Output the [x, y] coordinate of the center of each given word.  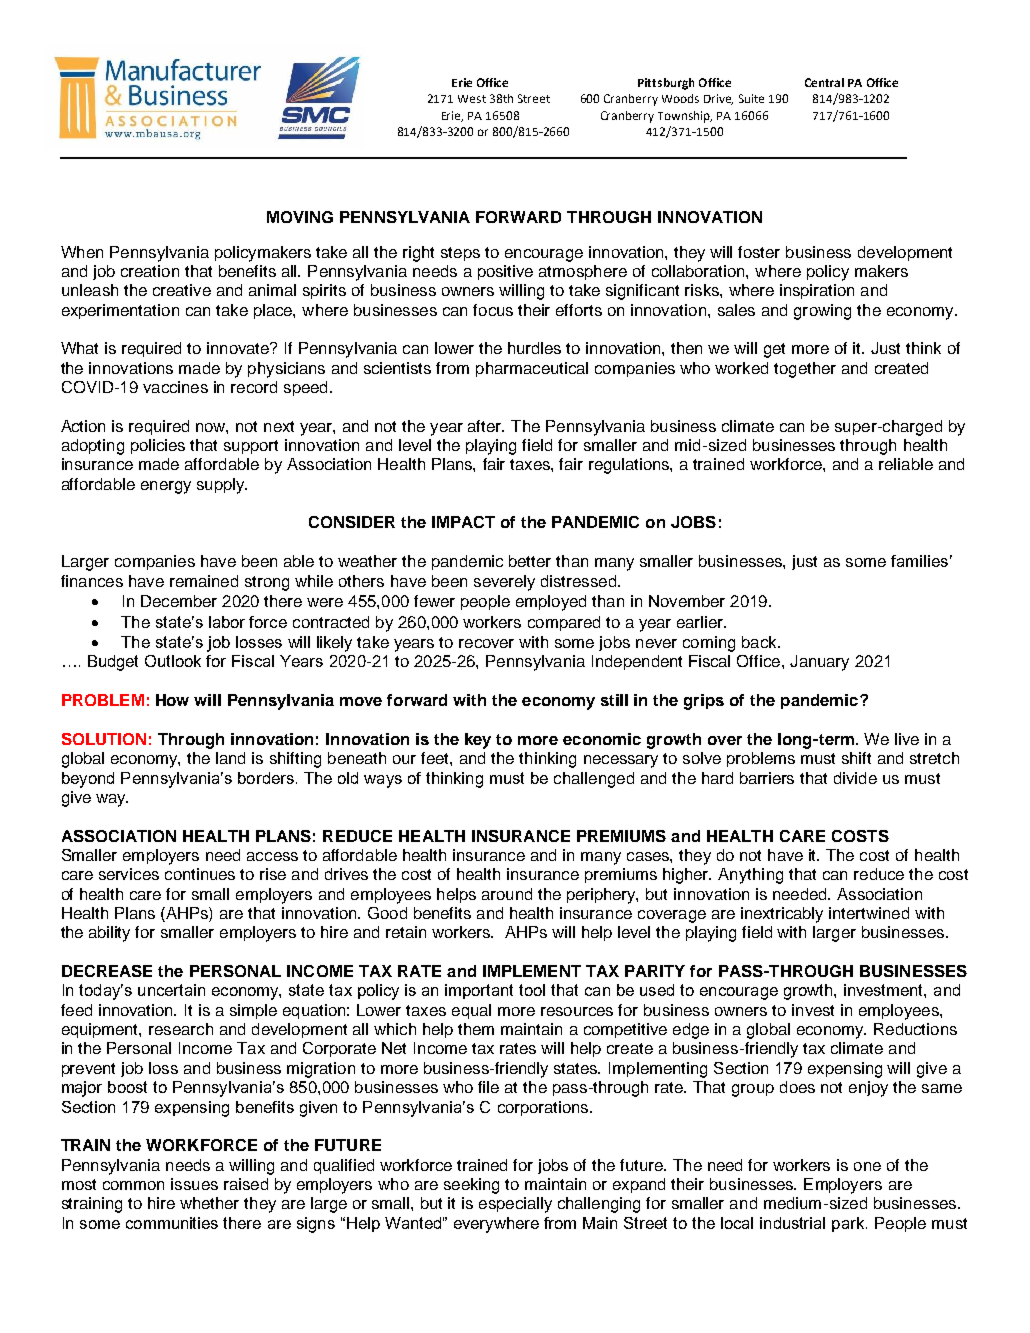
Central [824, 82]
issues [194, 1184]
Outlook [173, 661]
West [472, 99]
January [819, 663]
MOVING [300, 217]
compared [564, 623]
